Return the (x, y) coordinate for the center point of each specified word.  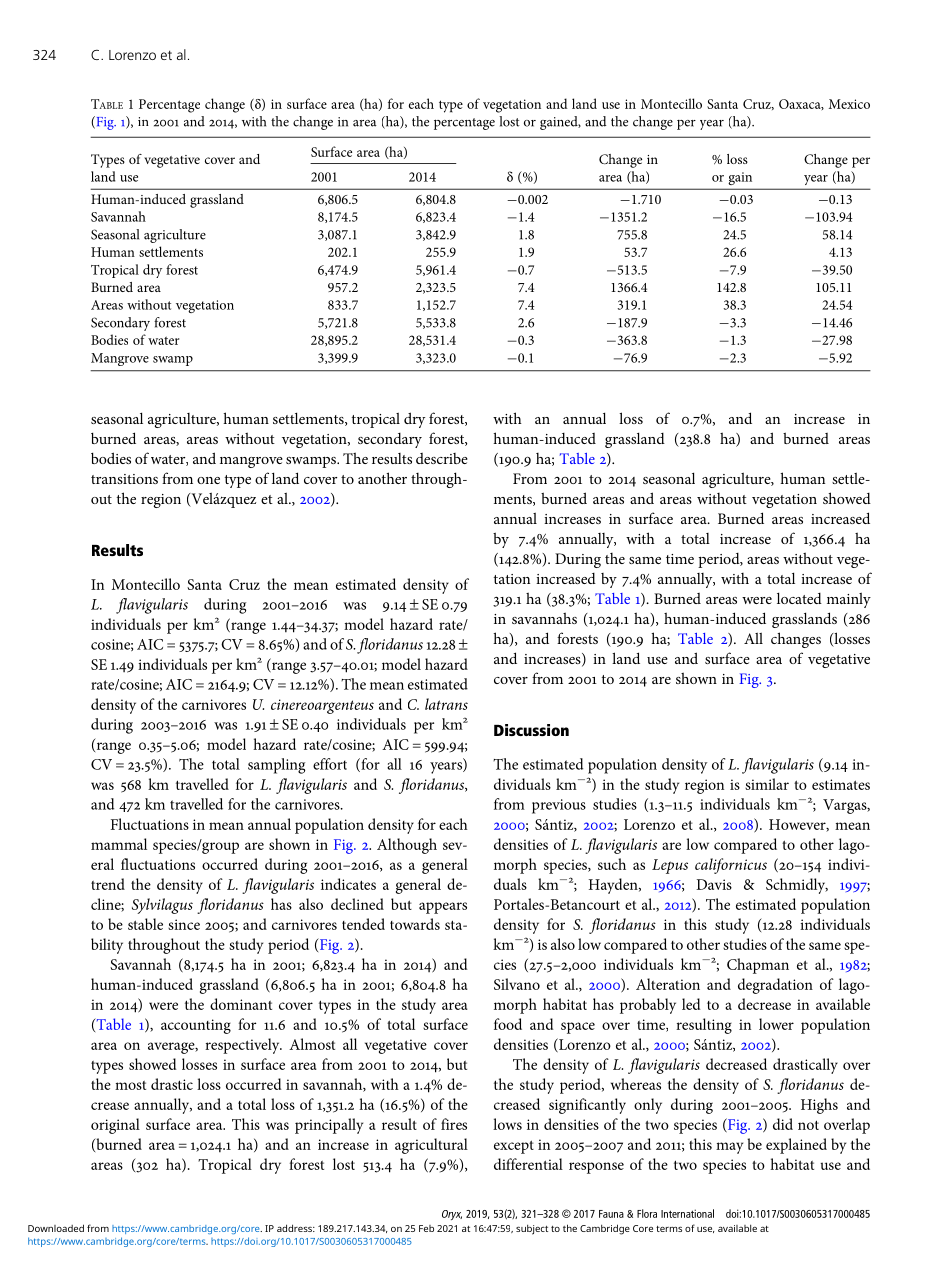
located (799, 598)
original (115, 1126)
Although (407, 846)
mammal (119, 844)
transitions (124, 479)
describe (442, 458)
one (208, 480)
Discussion (531, 730)
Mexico (849, 104)
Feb (426, 1228)
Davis (714, 884)
